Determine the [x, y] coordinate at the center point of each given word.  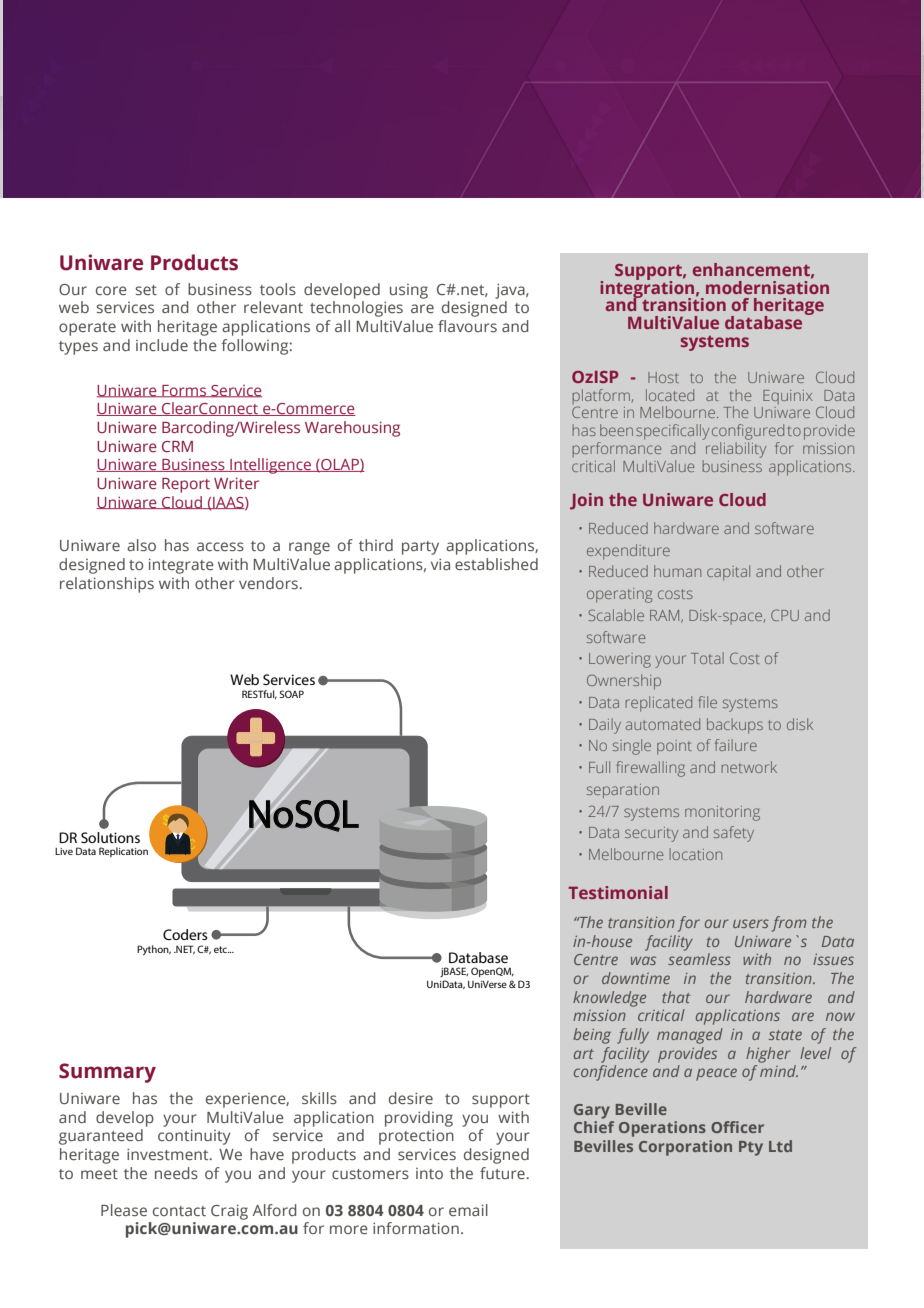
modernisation [767, 286]
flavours [467, 326]
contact [179, 1211]
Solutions [110, 837]
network [749, 767]
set [146, 290]
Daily [605, 726]
